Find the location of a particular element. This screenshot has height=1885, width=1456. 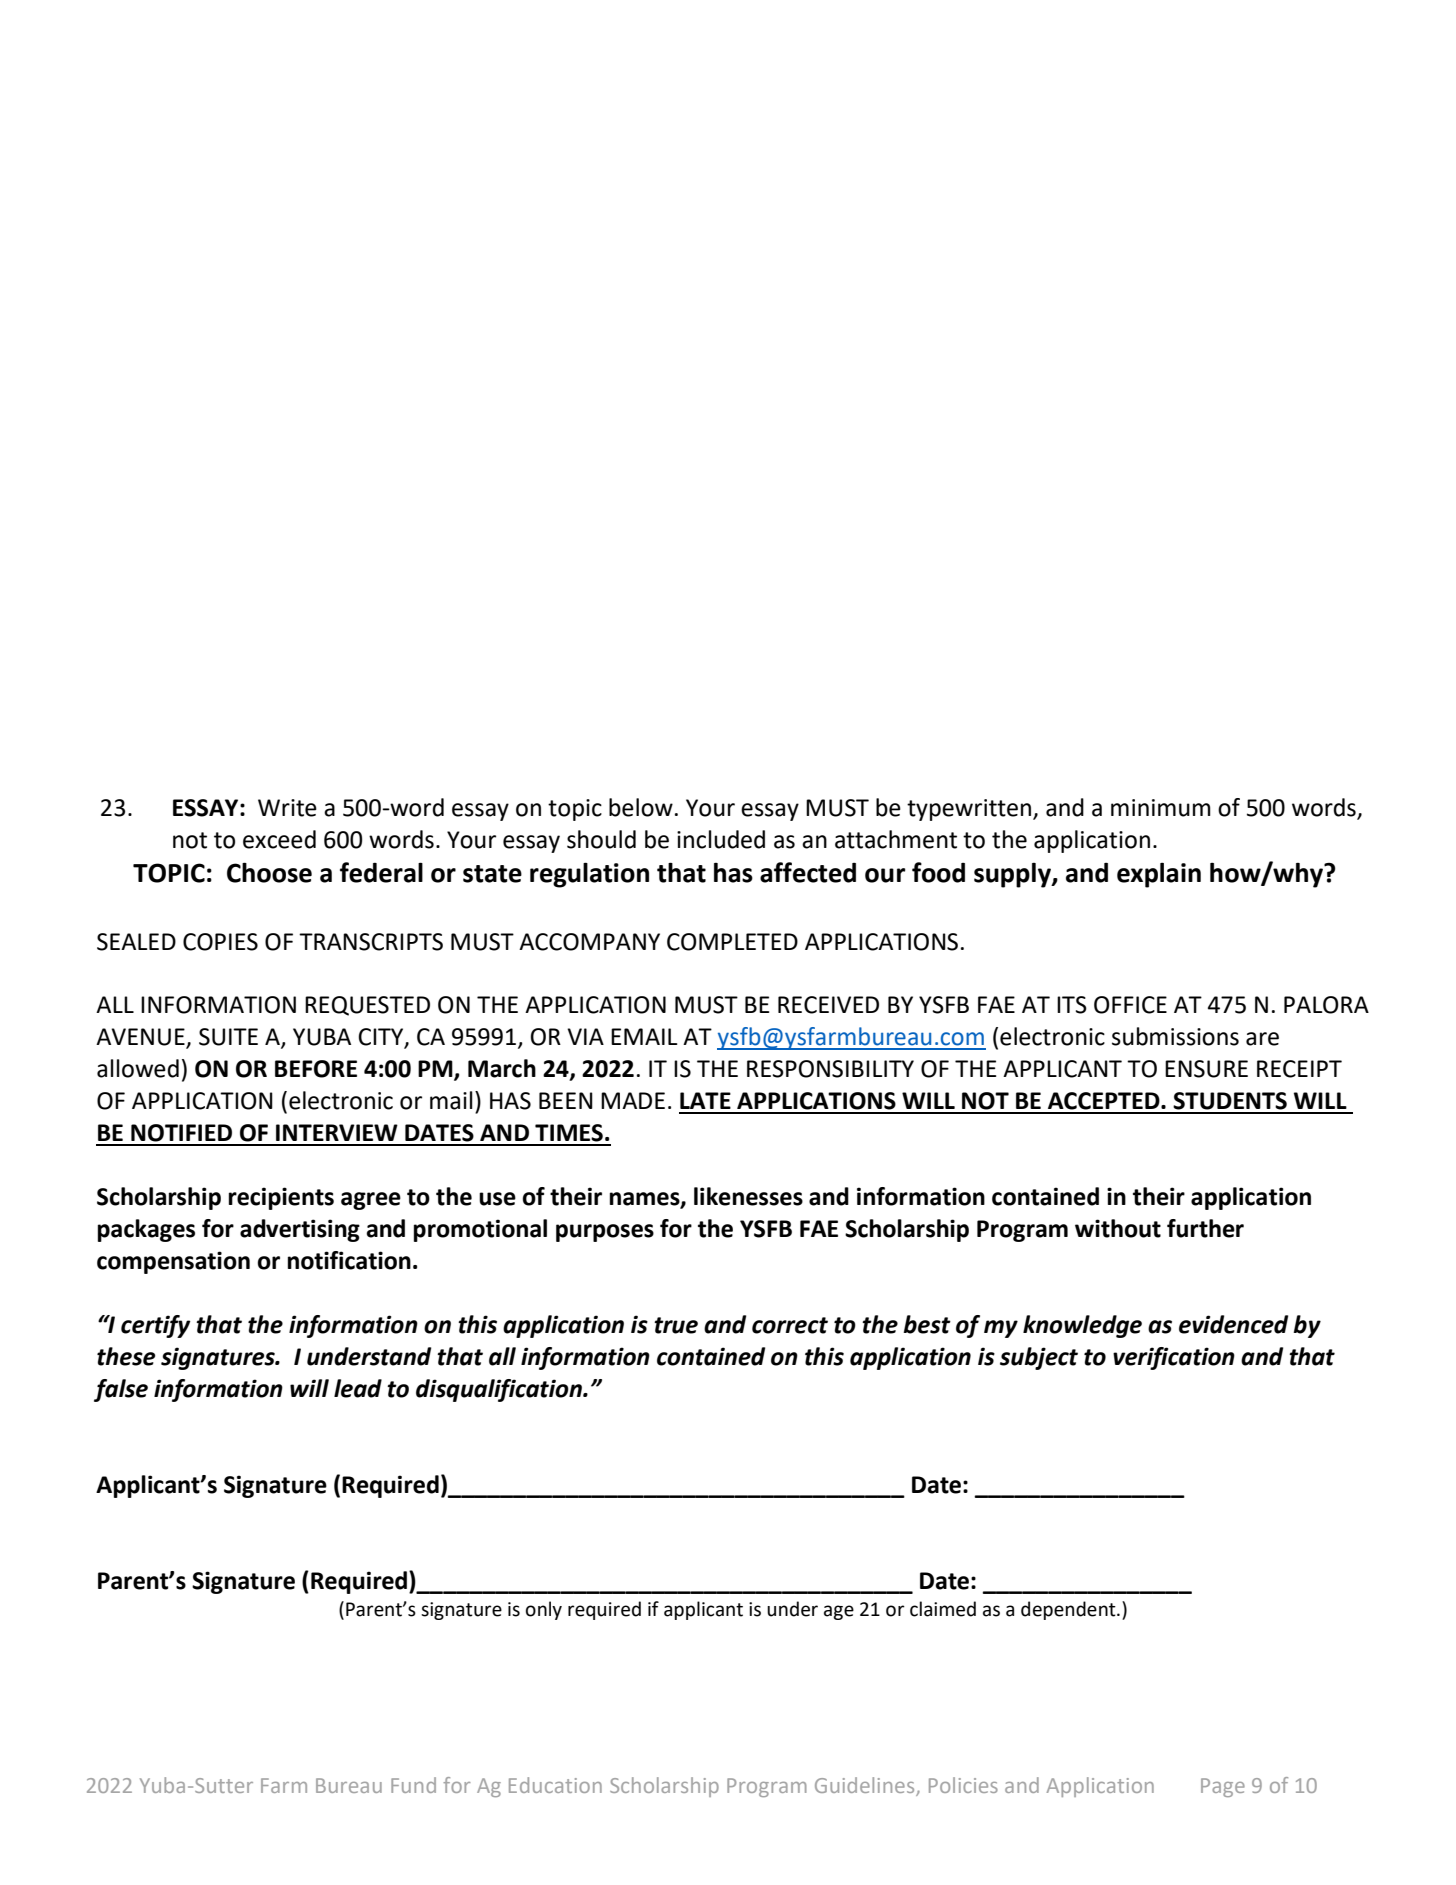

minimum is located at coordinates (1161, 808).
